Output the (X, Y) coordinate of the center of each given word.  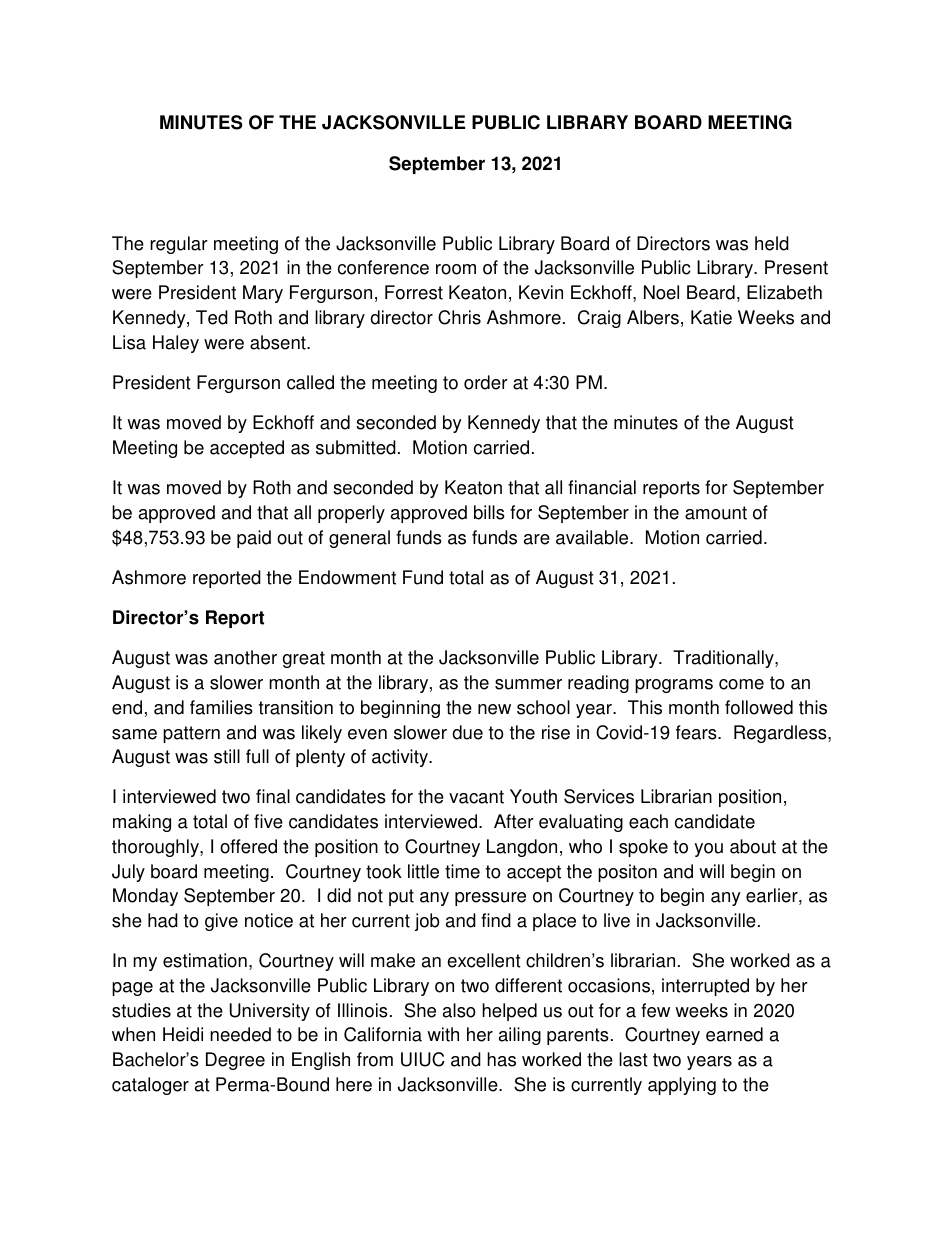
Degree (235, 1061)
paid (254, 539)
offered (248, 846)
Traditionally (724, 659)
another (245, 657)
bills (489, 512)
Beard (711, 292)
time (462, 871)
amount (716, 513)
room (456, 269)
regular (179, 245)
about (753, 846)
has (501, 1059)
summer (528, 684)
